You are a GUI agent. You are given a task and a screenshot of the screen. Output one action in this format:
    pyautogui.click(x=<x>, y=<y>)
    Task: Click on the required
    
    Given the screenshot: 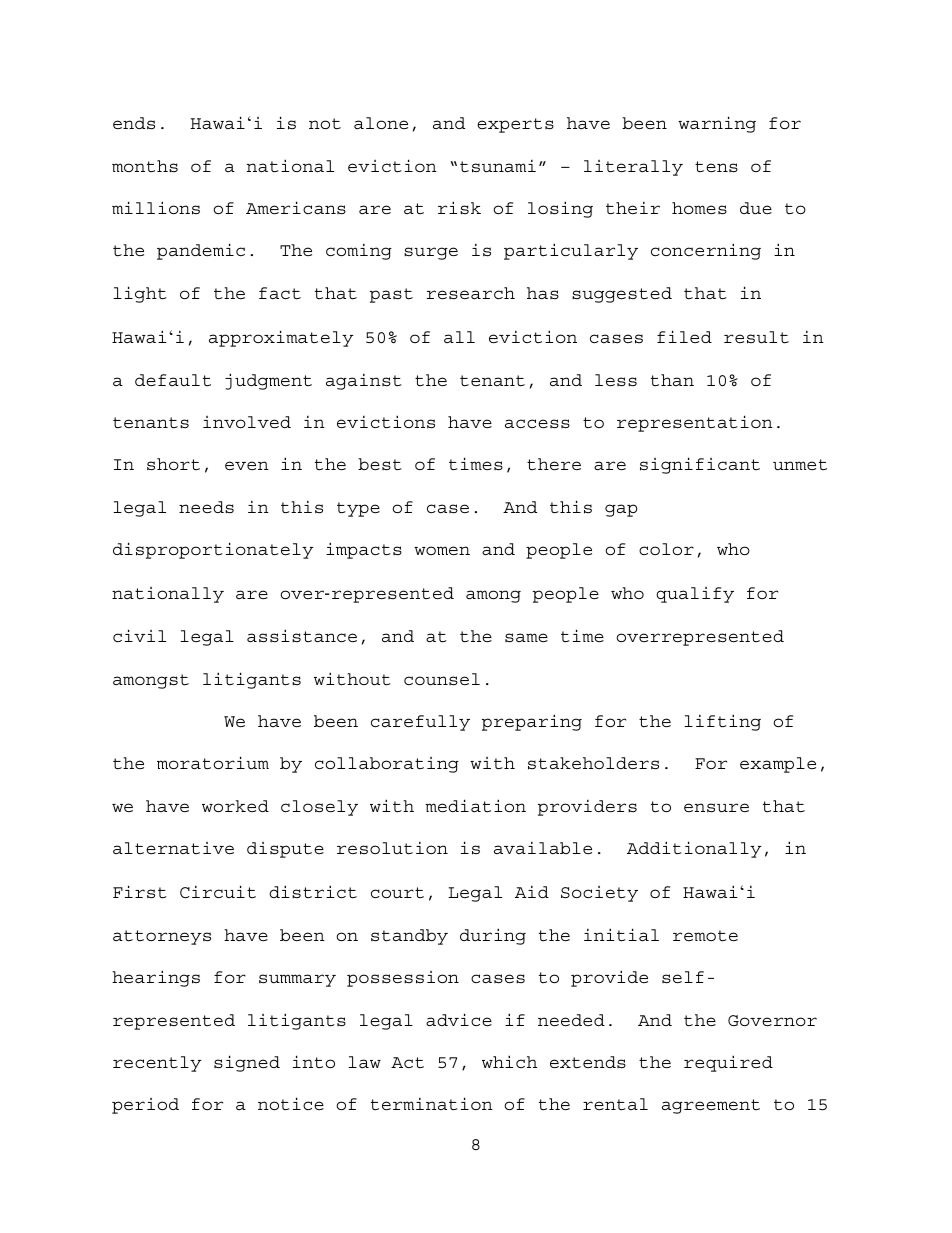 What is the action you would take?
    pyautogui.click(x=728, y=1063)
